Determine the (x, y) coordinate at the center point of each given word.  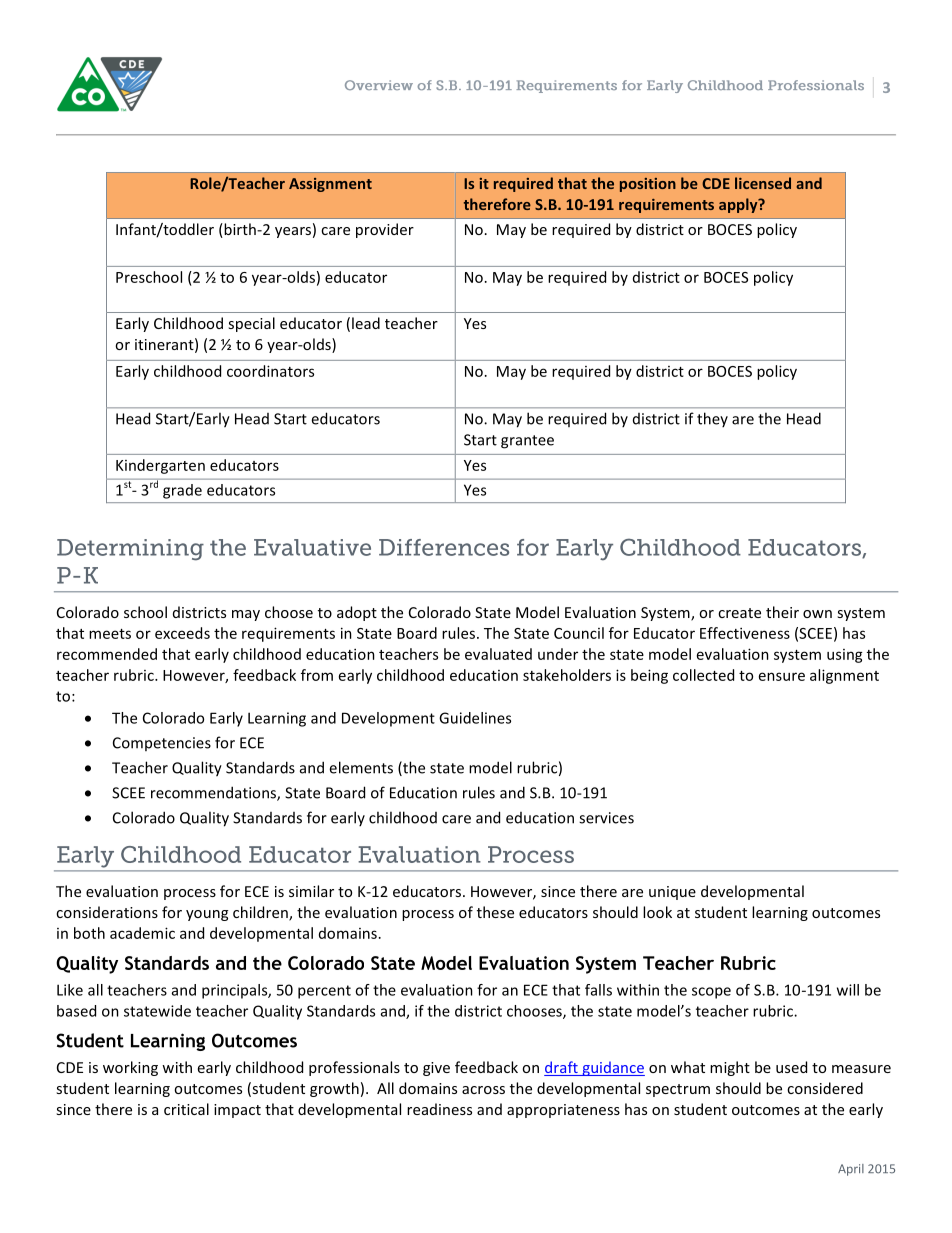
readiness (439, 1109)
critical (186, 1109)
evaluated (498, 654)
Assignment (330, 185)
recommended (107, 654)
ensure (782, 676)
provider (385, 230)
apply (739, 205)
